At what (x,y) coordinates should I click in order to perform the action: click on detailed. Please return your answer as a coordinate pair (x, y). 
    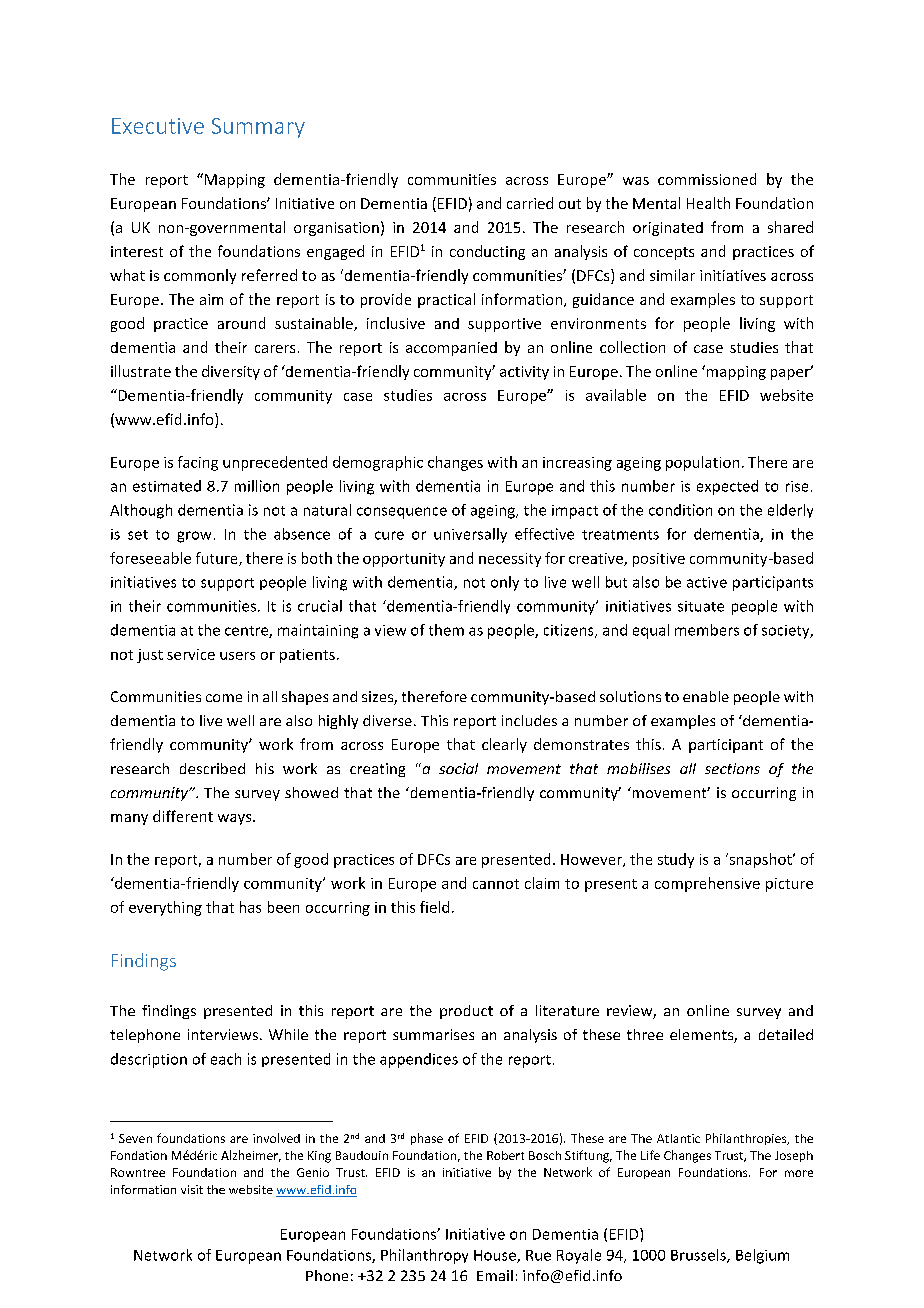
    Looking at the image, I should click on (786, 1034).
